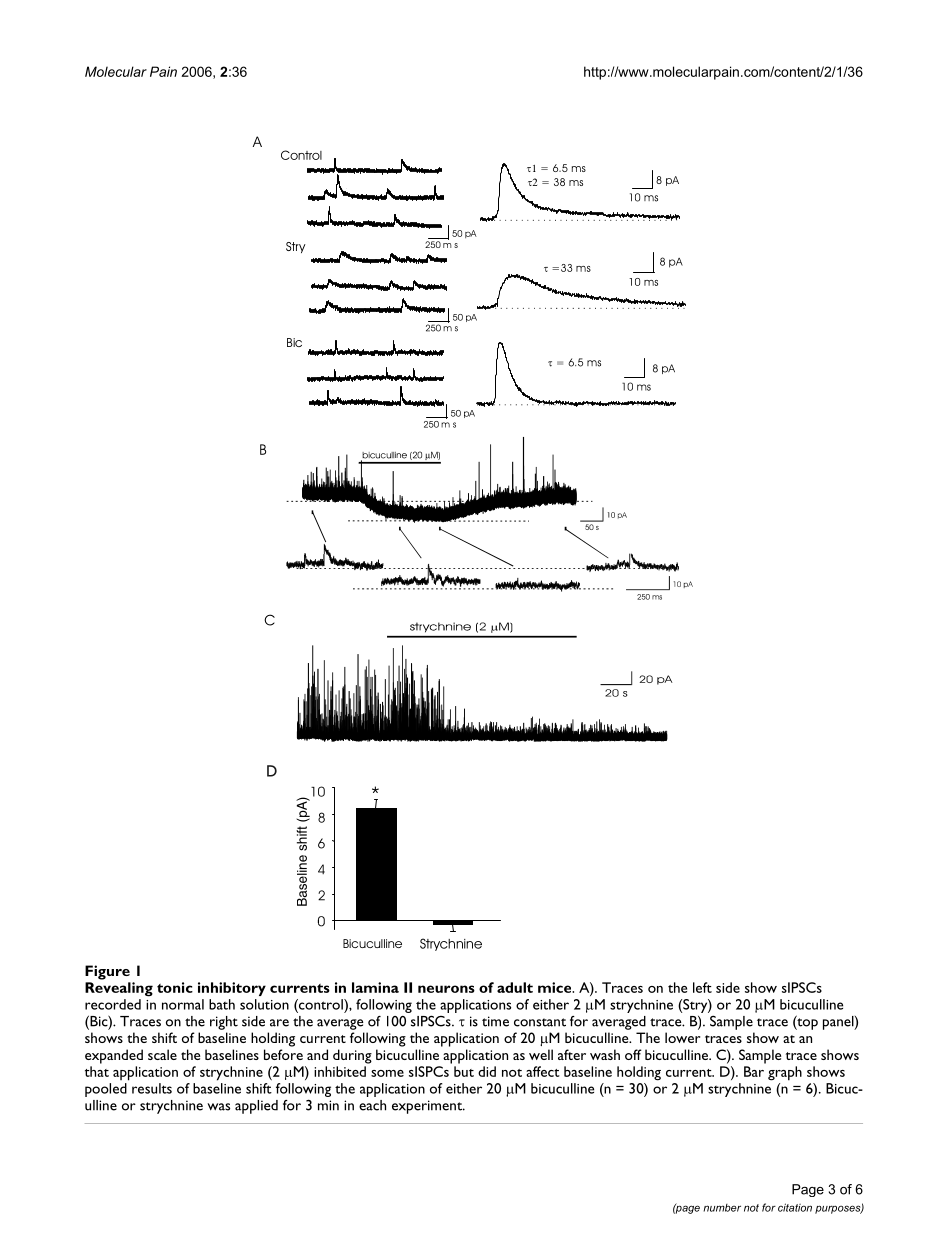 This document has height=1237, width=952. What do you see at coordinates (464, 1071) in the document?
I see `but` at bounding box center [464, 1071].
